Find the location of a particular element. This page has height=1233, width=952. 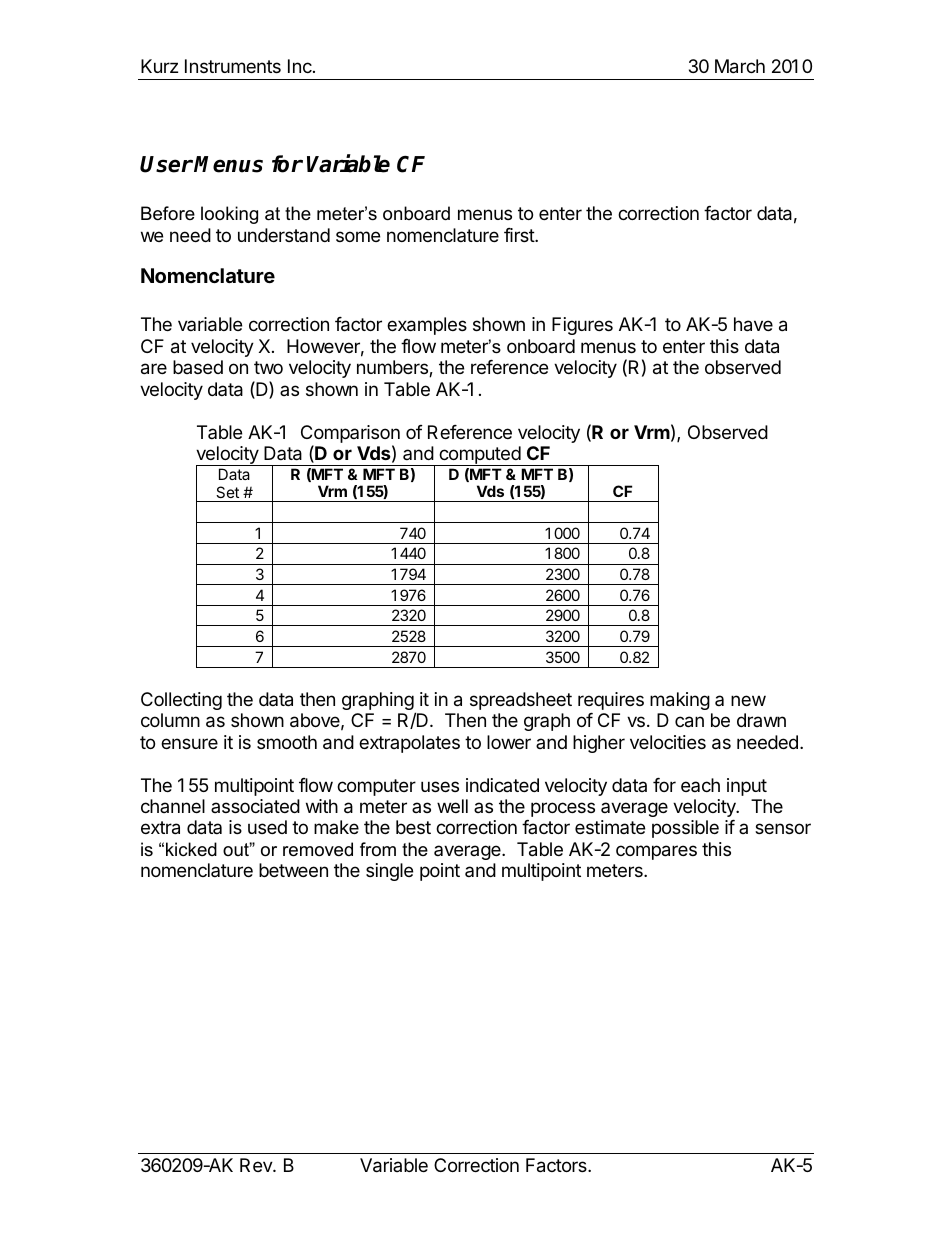

March is located at coordinates (740, 66).
